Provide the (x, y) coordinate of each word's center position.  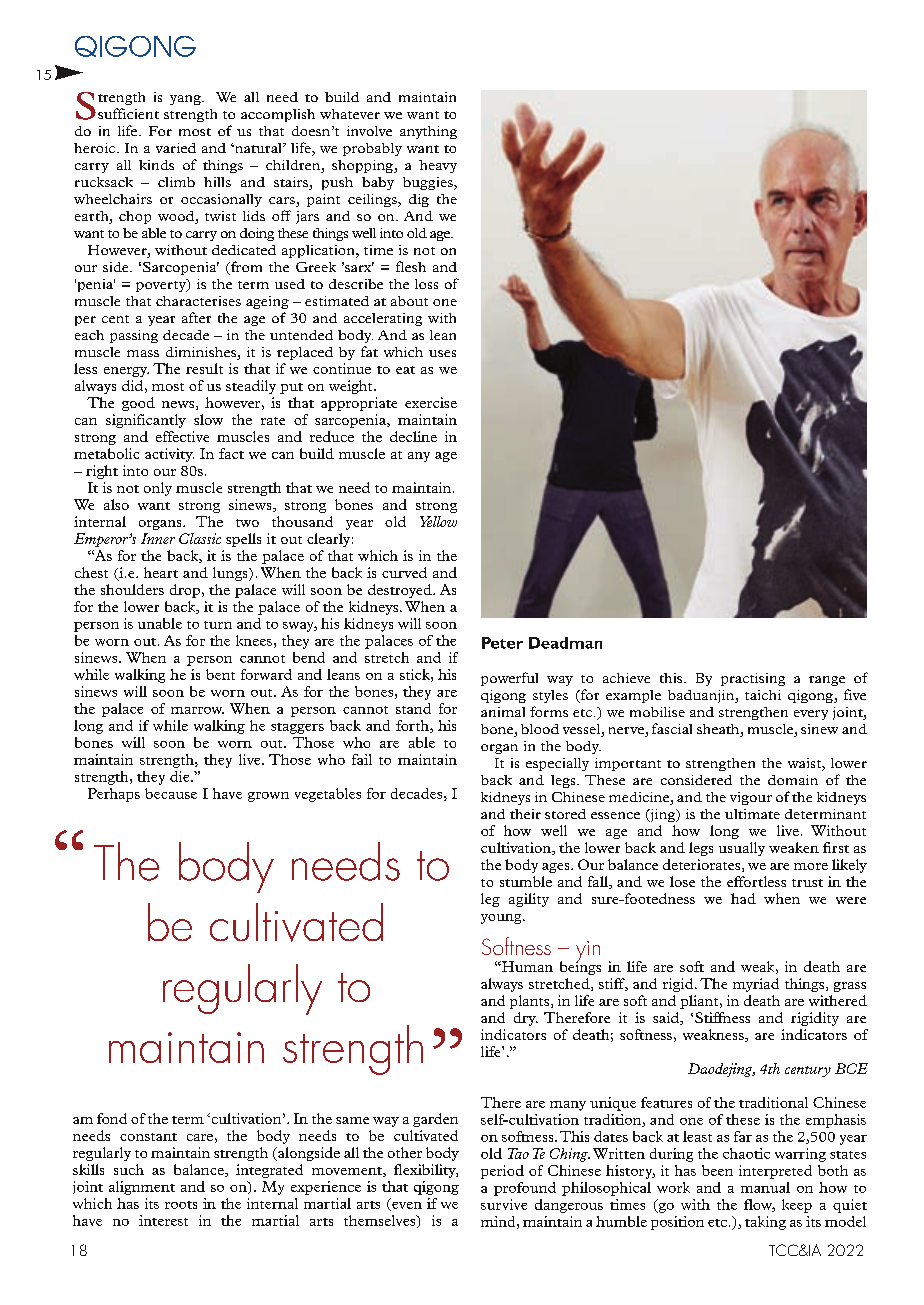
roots (181, 1205)
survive (504, 1204)
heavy (438, 166)
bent (220, 674)
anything (428, 132)
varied (176, 148)
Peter (502, 643)
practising (753, 679)
